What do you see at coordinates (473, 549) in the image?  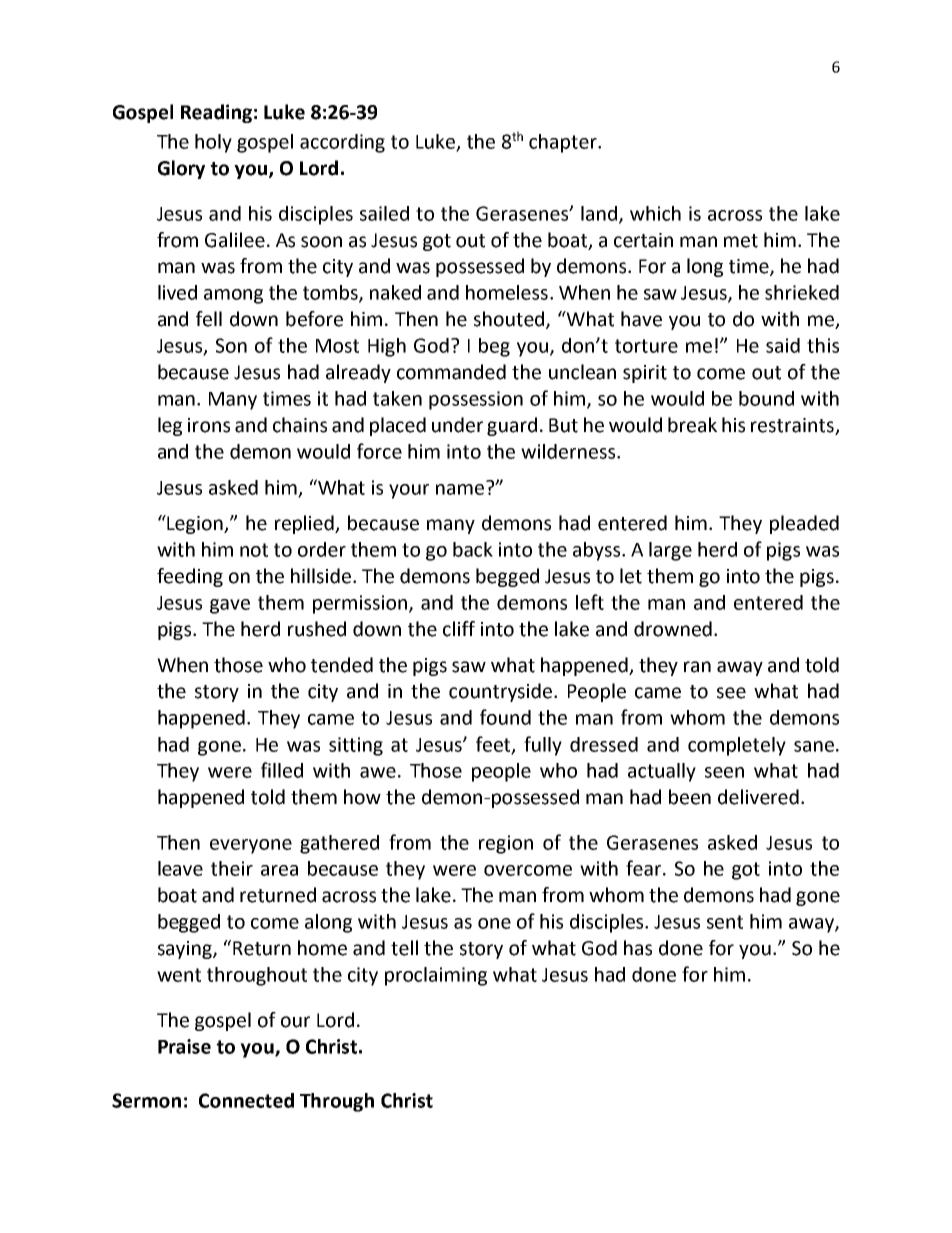 I see `back` at bounding box center [473, 549].
